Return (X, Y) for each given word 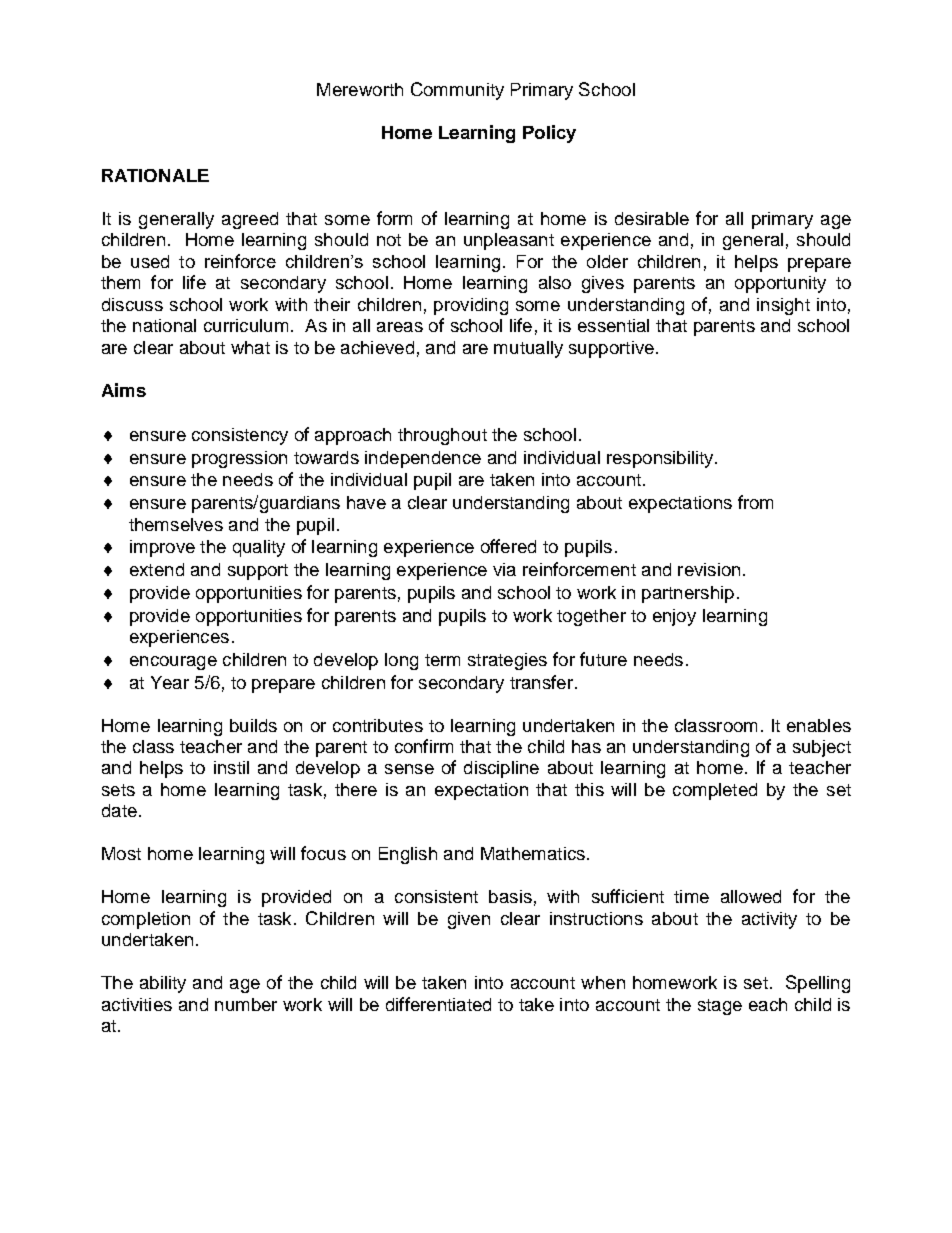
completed (715, 791)
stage (720, 1007)
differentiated (438, 1004)
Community (457, 91)
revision (709, 569)
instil (231, 767)
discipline (501, 769)
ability (163, 984)
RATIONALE (155, 175)
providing (471, 306)
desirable (652, 218)
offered (508, 546)
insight (783, 306)
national (164, 325)
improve (162, 548)
